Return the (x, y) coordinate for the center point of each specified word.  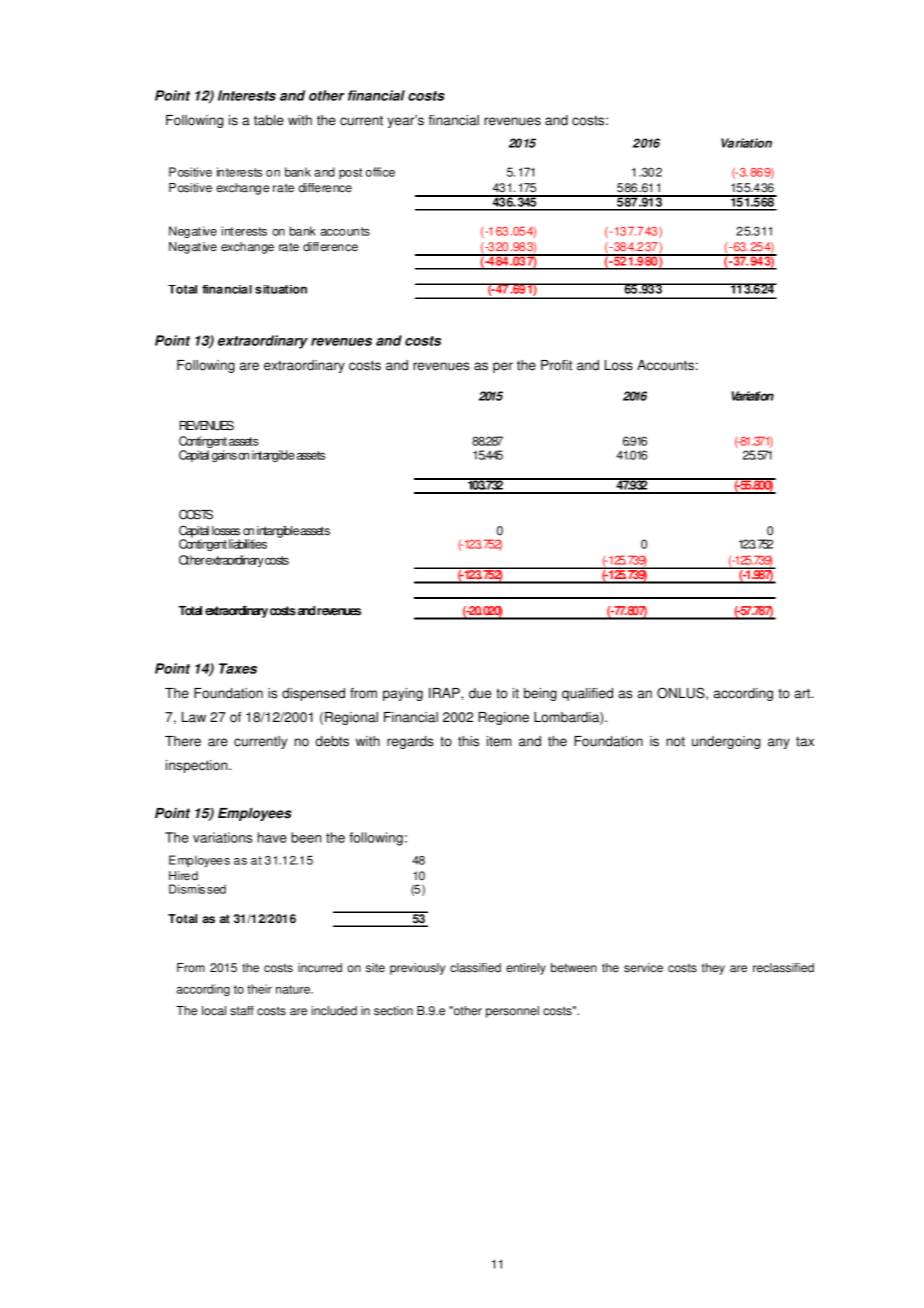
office (380, 172)
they (713, 969)
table (269, 120)
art (803, 693)
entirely (526, 969)
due (480, 693)
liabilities (248, 544)
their (259, 989)
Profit (556, 365)
